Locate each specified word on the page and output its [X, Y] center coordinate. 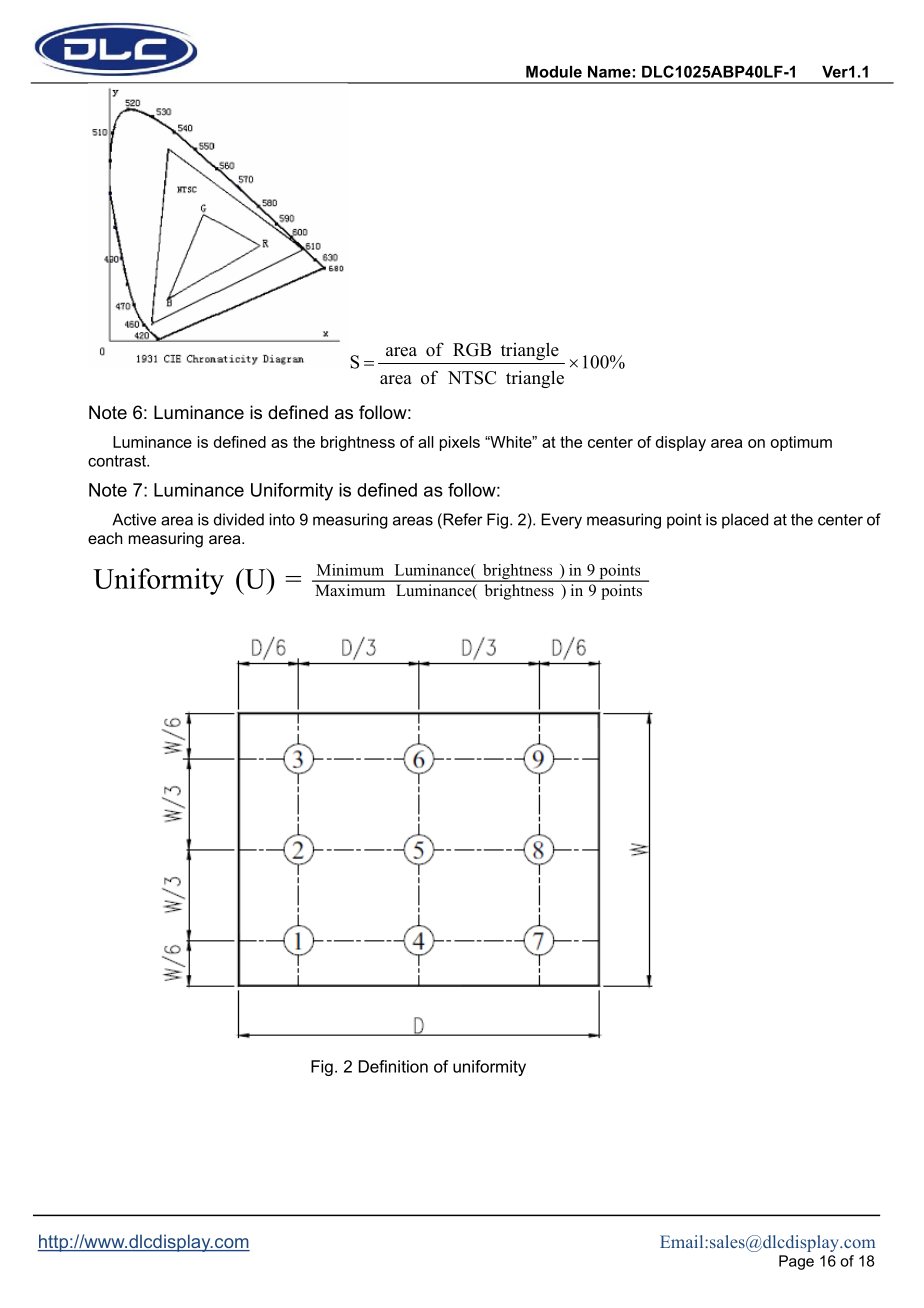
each [105, 538]
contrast [118, 461]
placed [745, 521]
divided [239, 519]
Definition [393, 1066]
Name [609, 72]
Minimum [350, 570]
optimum [801, 443]
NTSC [472, 378]
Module [554, 72]
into [282, 519]
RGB [472, 350]
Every [561, 521]
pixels [460, 443]
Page [796, 1262]
